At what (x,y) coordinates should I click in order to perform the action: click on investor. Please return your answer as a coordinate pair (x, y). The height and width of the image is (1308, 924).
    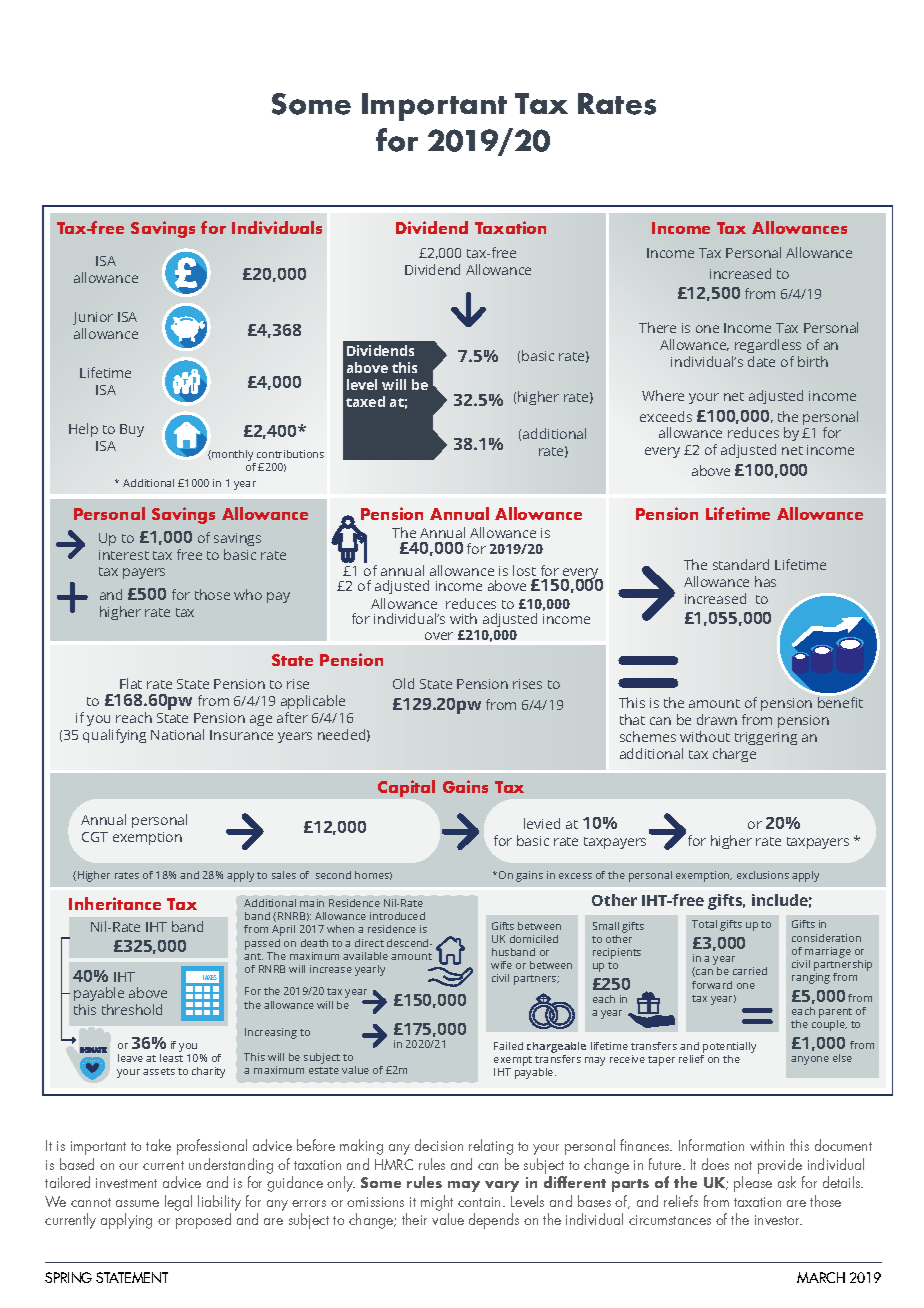
    Looking at the image, I should click on (778, 1220).
